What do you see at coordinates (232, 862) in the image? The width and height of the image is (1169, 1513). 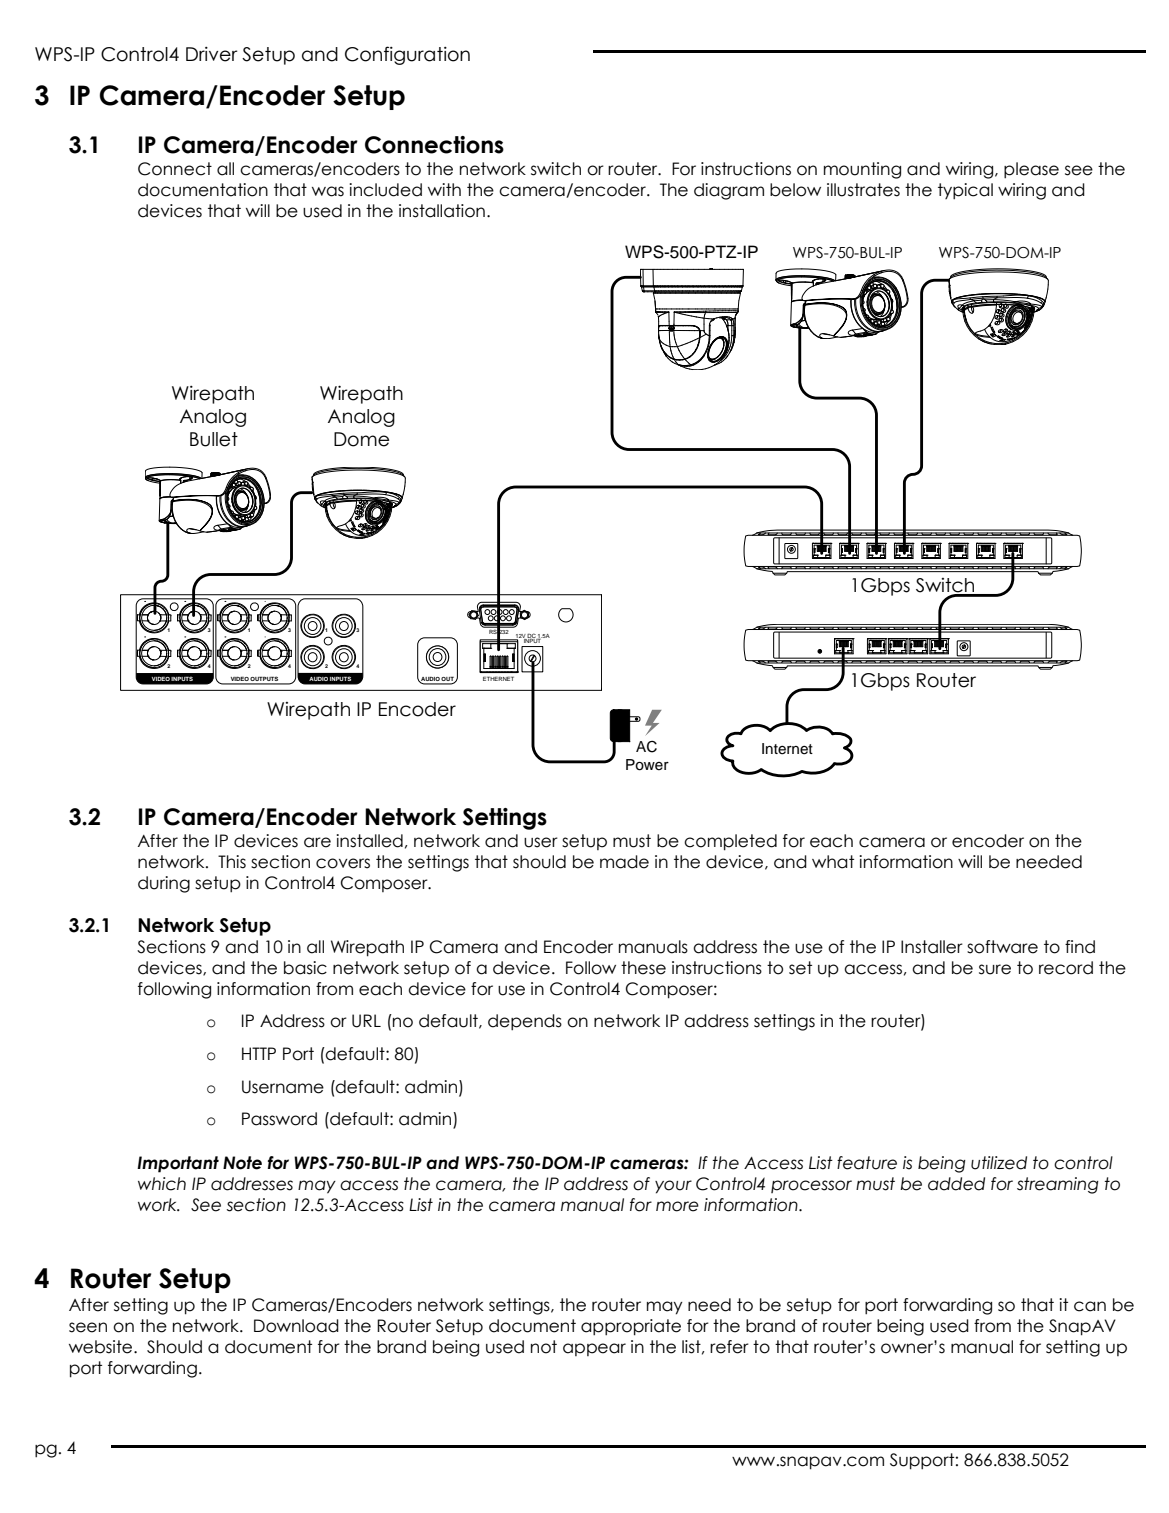 I see `This` at bounding box center [232, 862].
